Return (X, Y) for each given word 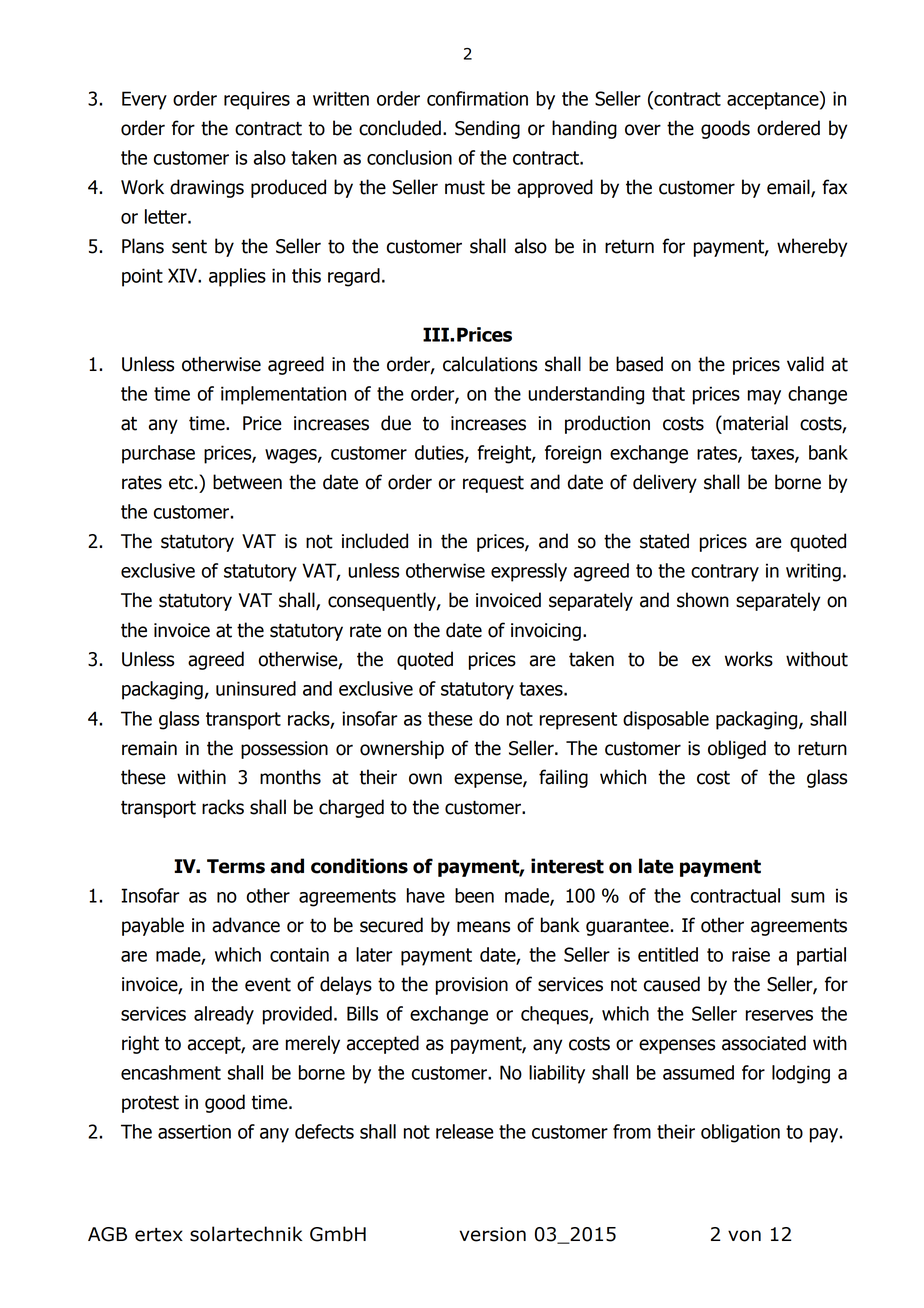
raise (751, 954)
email (789, 188)
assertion (194, 1131)
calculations (490, 364)
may (764, 397)
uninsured (256, 688)
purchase (158, 454)
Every (144, 100)
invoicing (546, 632)
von (744, 1236)
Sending (487, 129)
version (492, 1234)
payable (153, 926)
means (483, 927)
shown (703, 600)
